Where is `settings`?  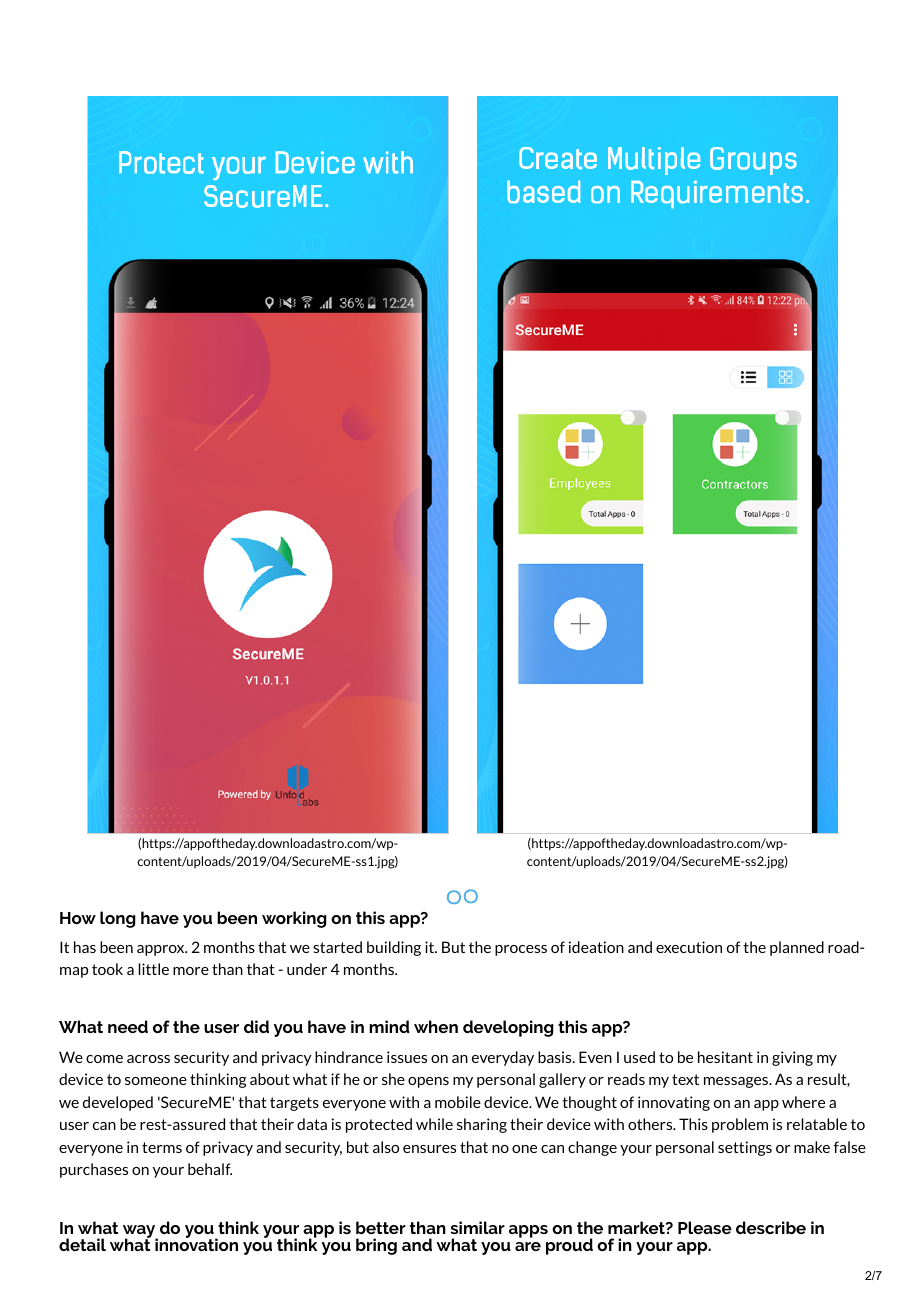
settings is located at coordinates (745, 1148).
